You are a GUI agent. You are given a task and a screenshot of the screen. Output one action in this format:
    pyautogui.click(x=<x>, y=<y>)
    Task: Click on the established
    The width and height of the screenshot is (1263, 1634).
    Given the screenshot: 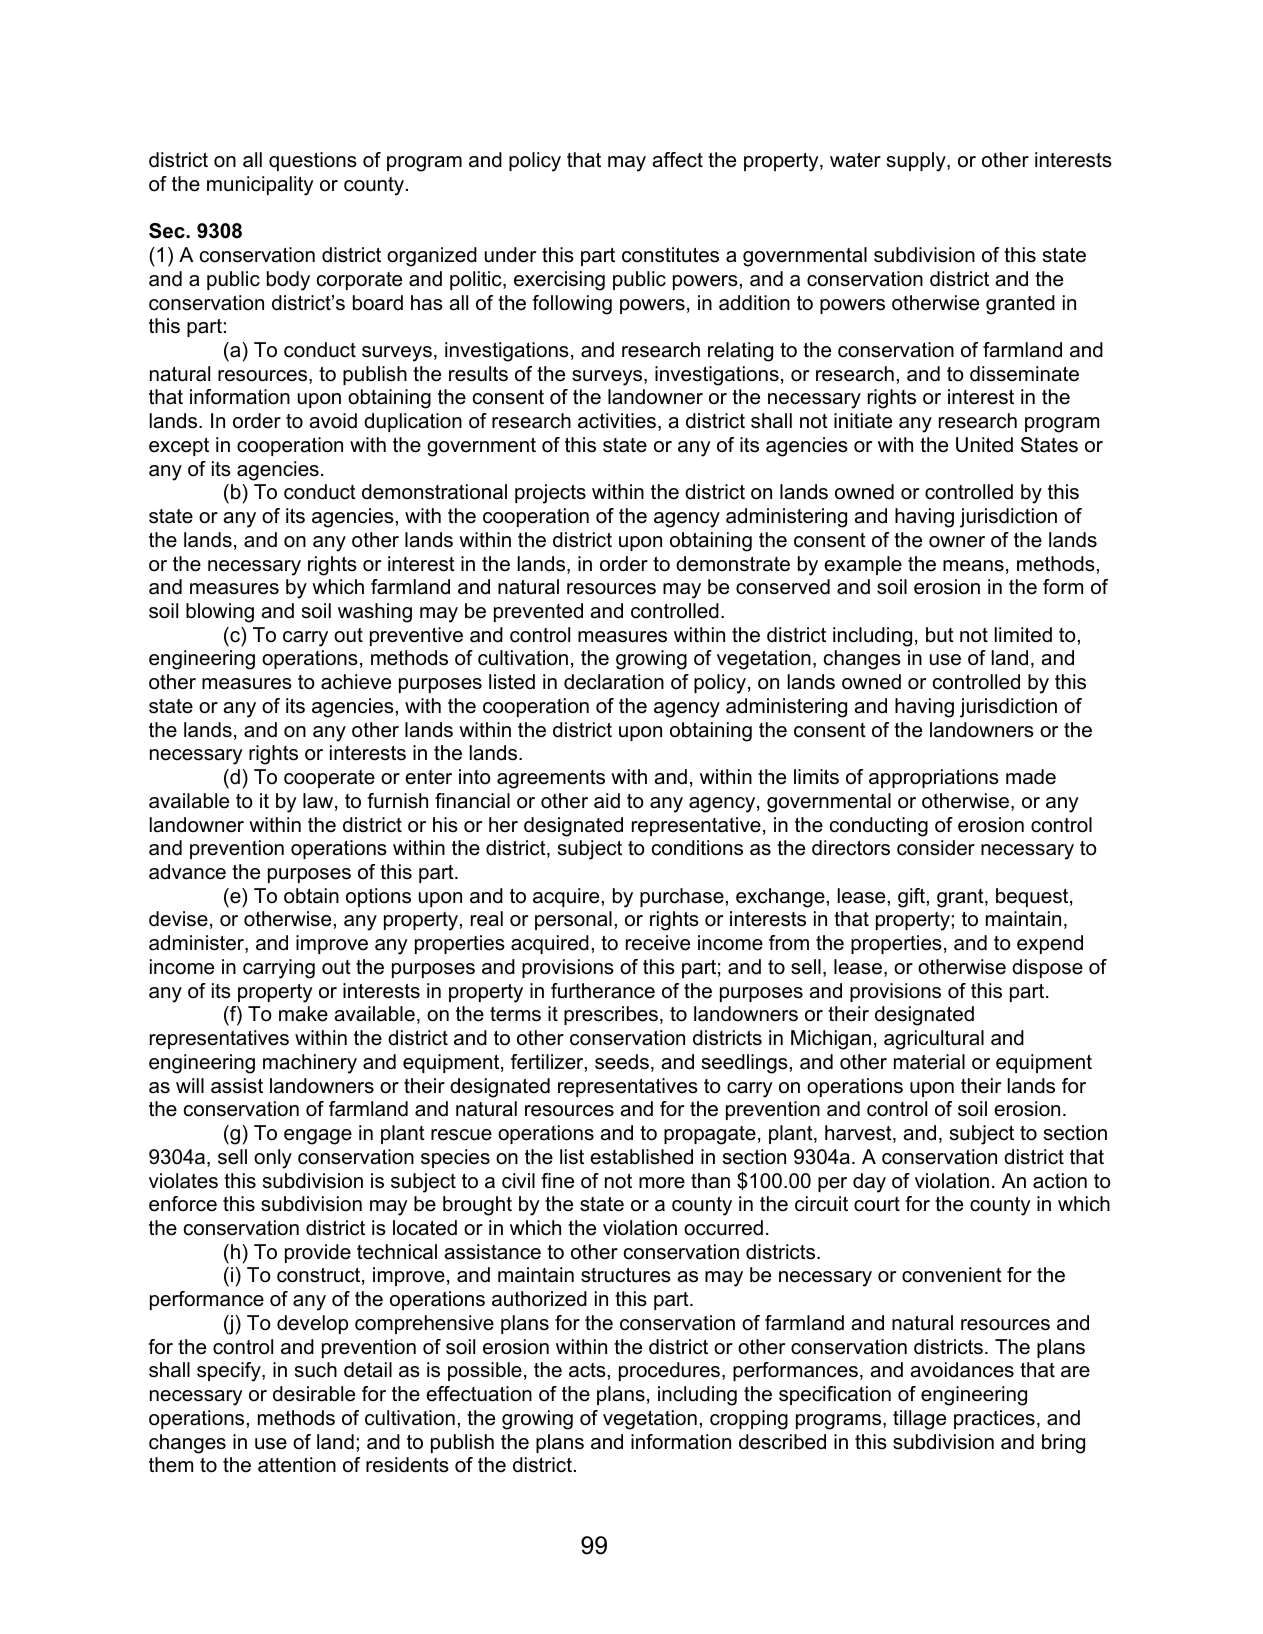 What is the action you would take?
    pyautogui.click(x=641, y=1157)
